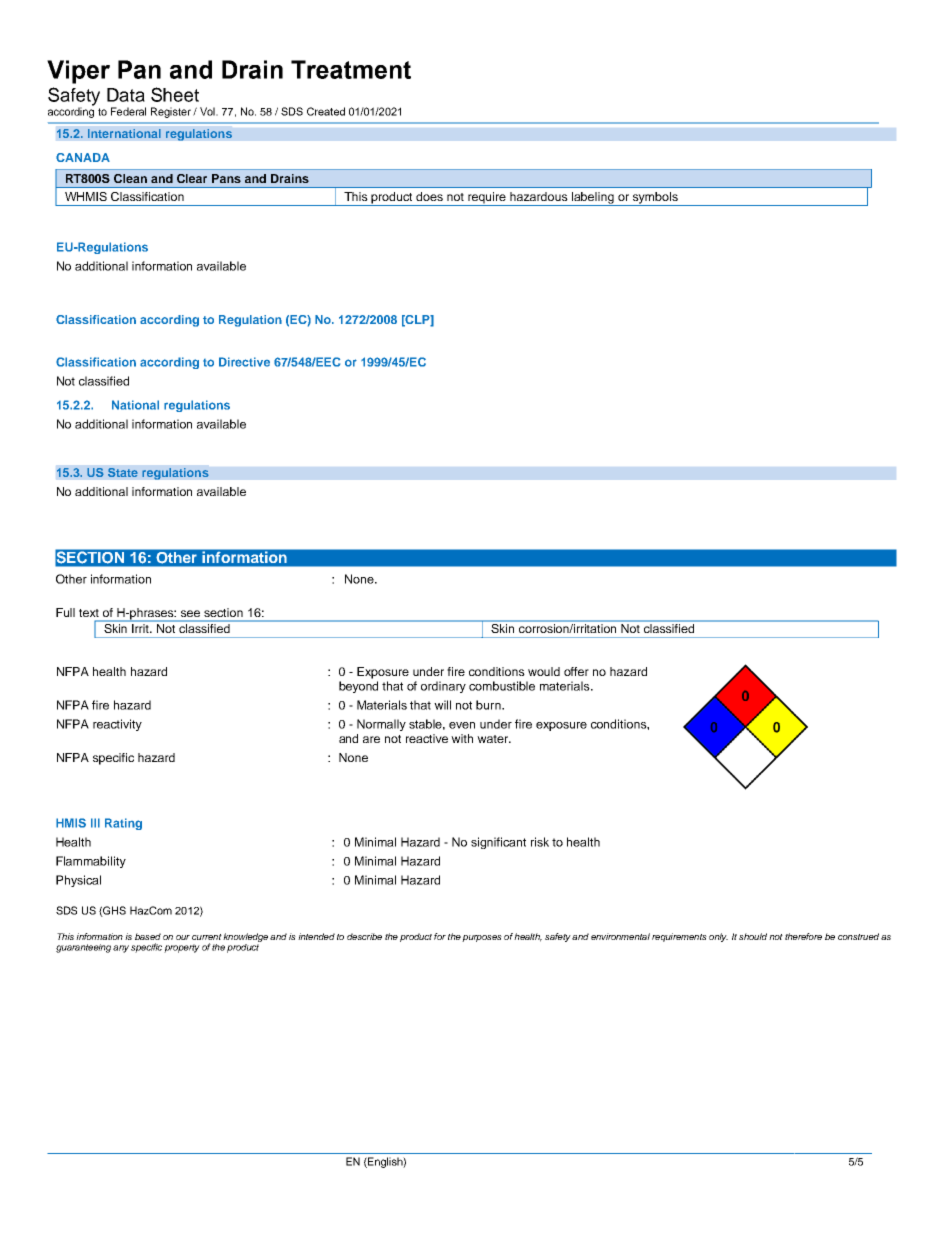 The image size is (952, 1233). I want to click on symbols, so click(655, 199).
